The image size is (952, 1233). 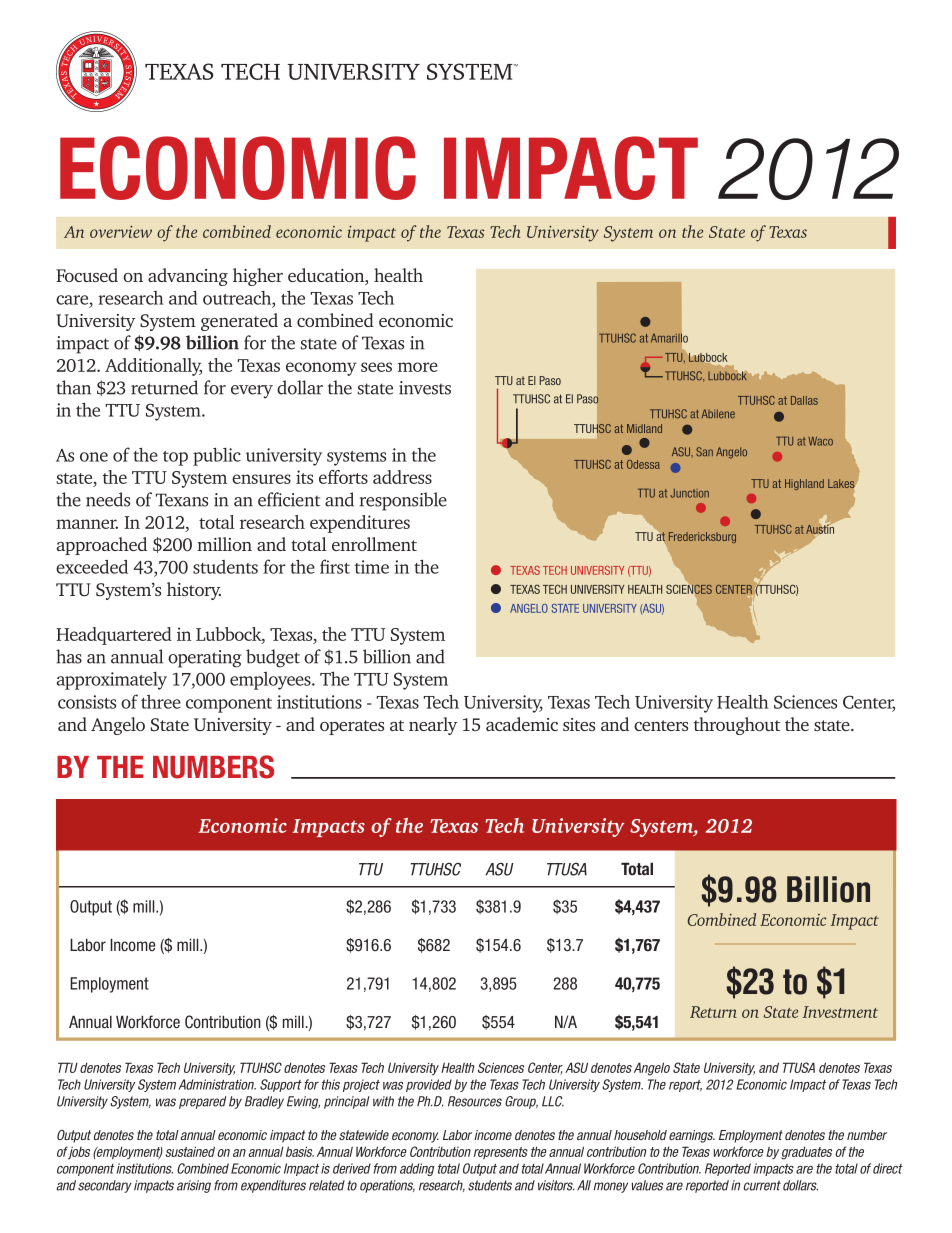 I want to click on more, so click(x=418, y=367).
